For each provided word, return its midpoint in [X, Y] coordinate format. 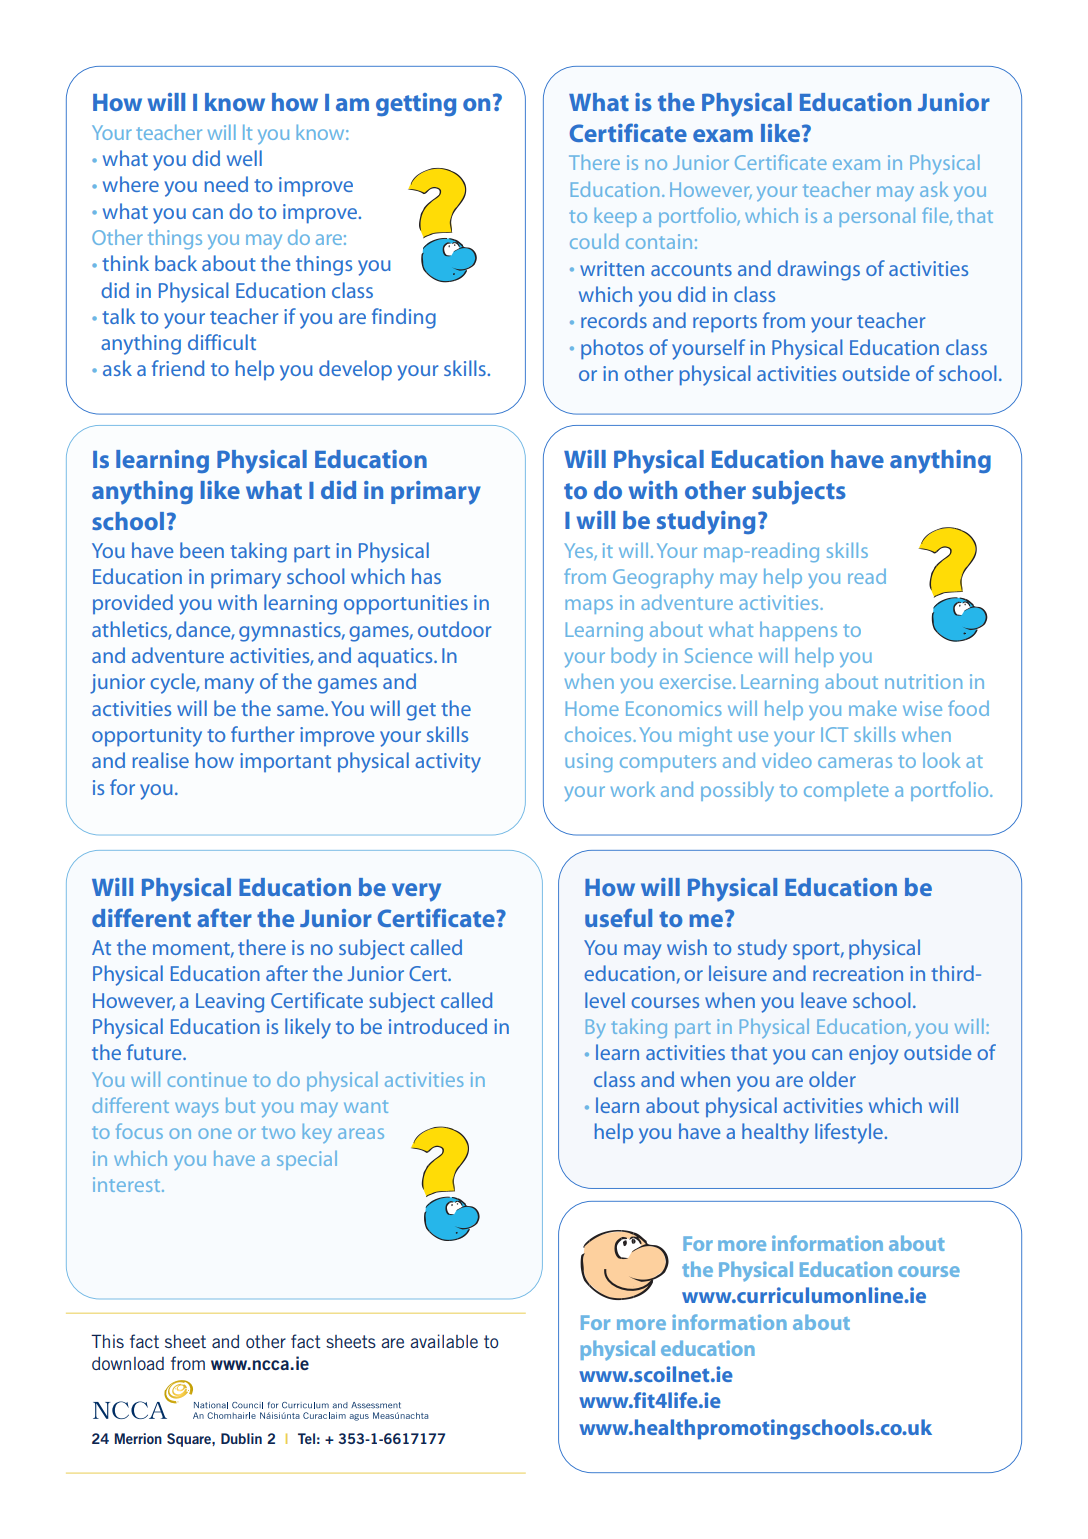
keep [616, 217]
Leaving [230, 1003]
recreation [858, 973]
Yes [580, 551]
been [202, 550]
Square [190, 1440]
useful [618, 917]
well [244, 158]
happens [798, 631]
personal [877, 217]
